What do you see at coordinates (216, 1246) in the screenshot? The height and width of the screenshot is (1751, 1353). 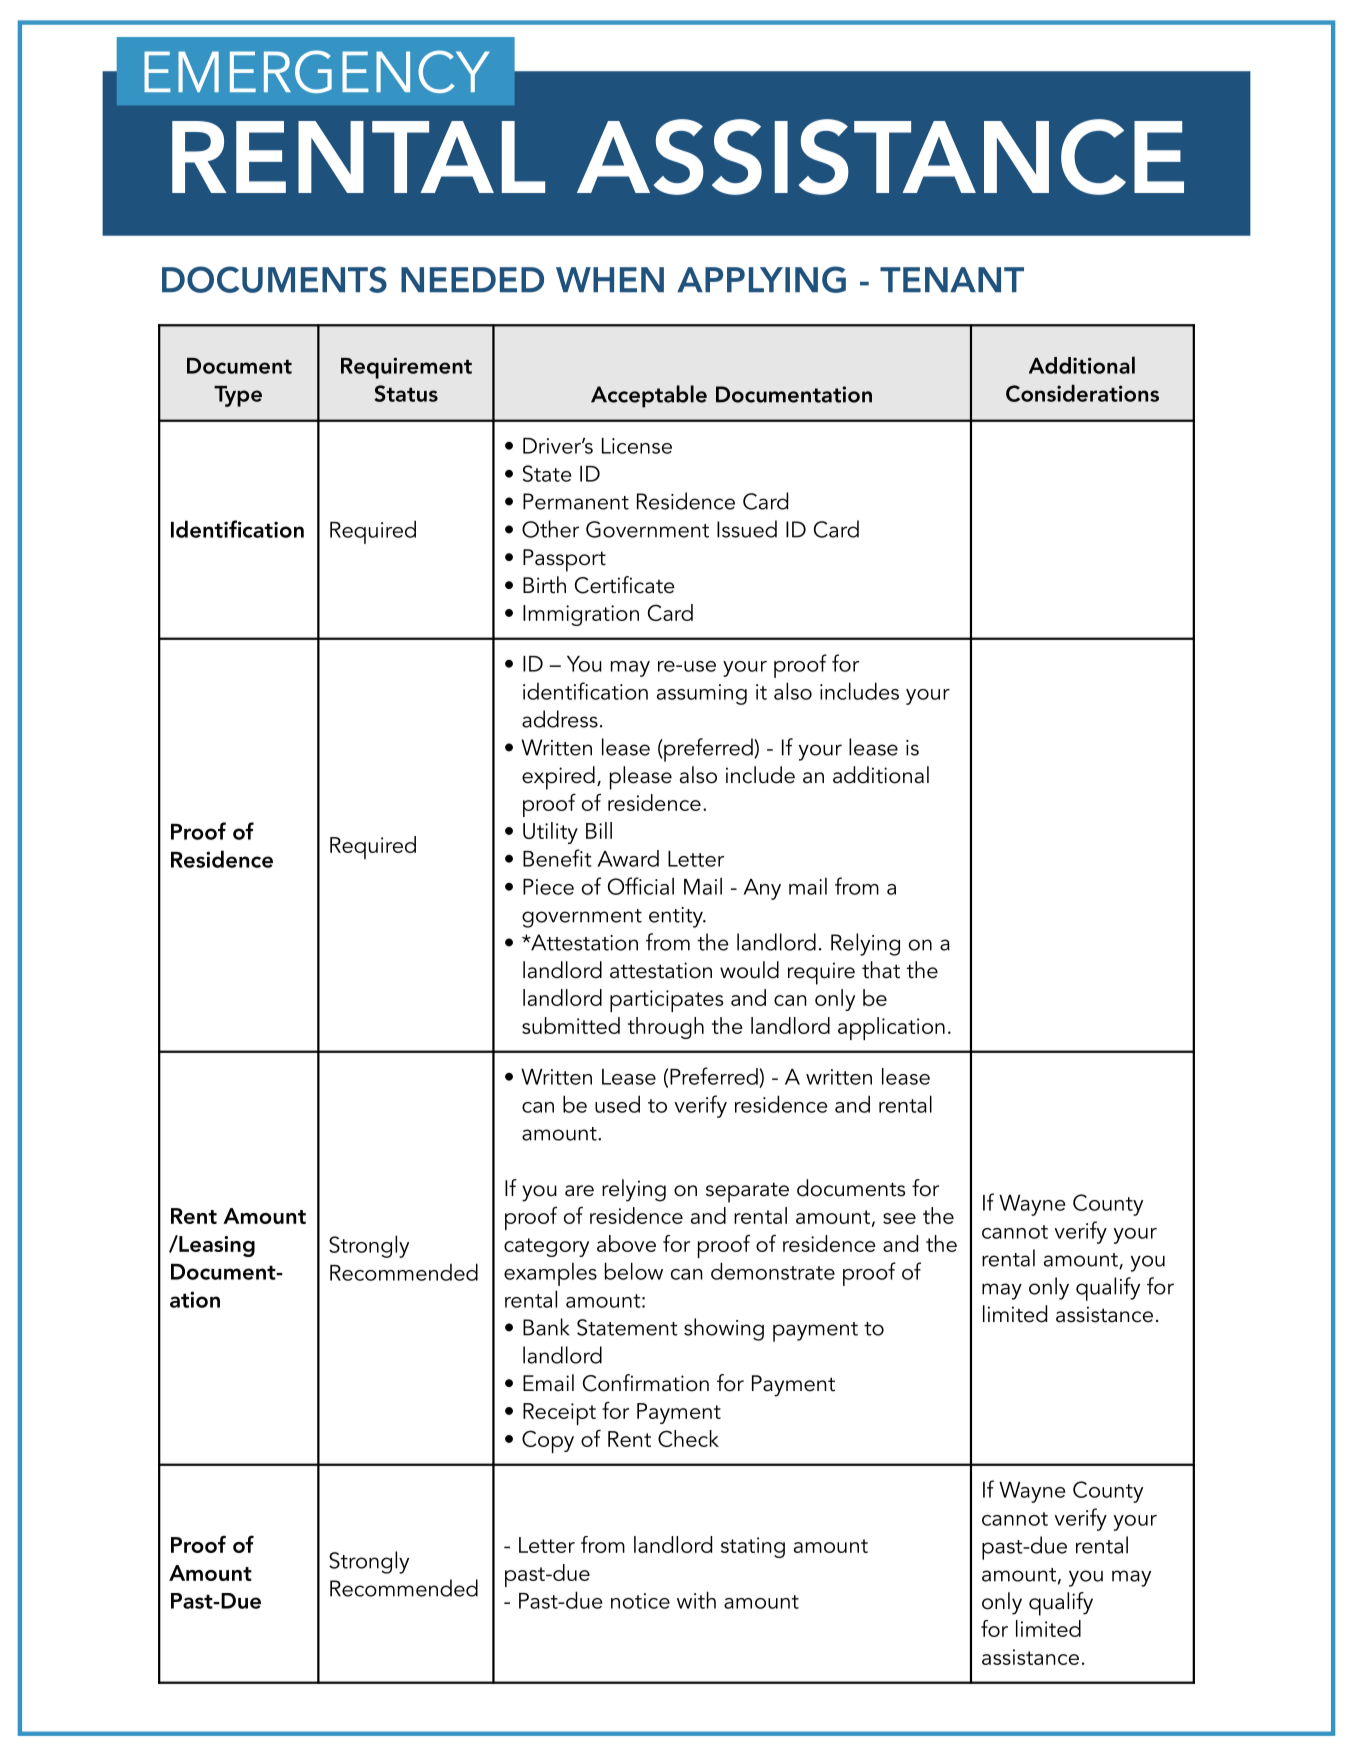 I see `Leasing` at bounding box center [216, 1246].
